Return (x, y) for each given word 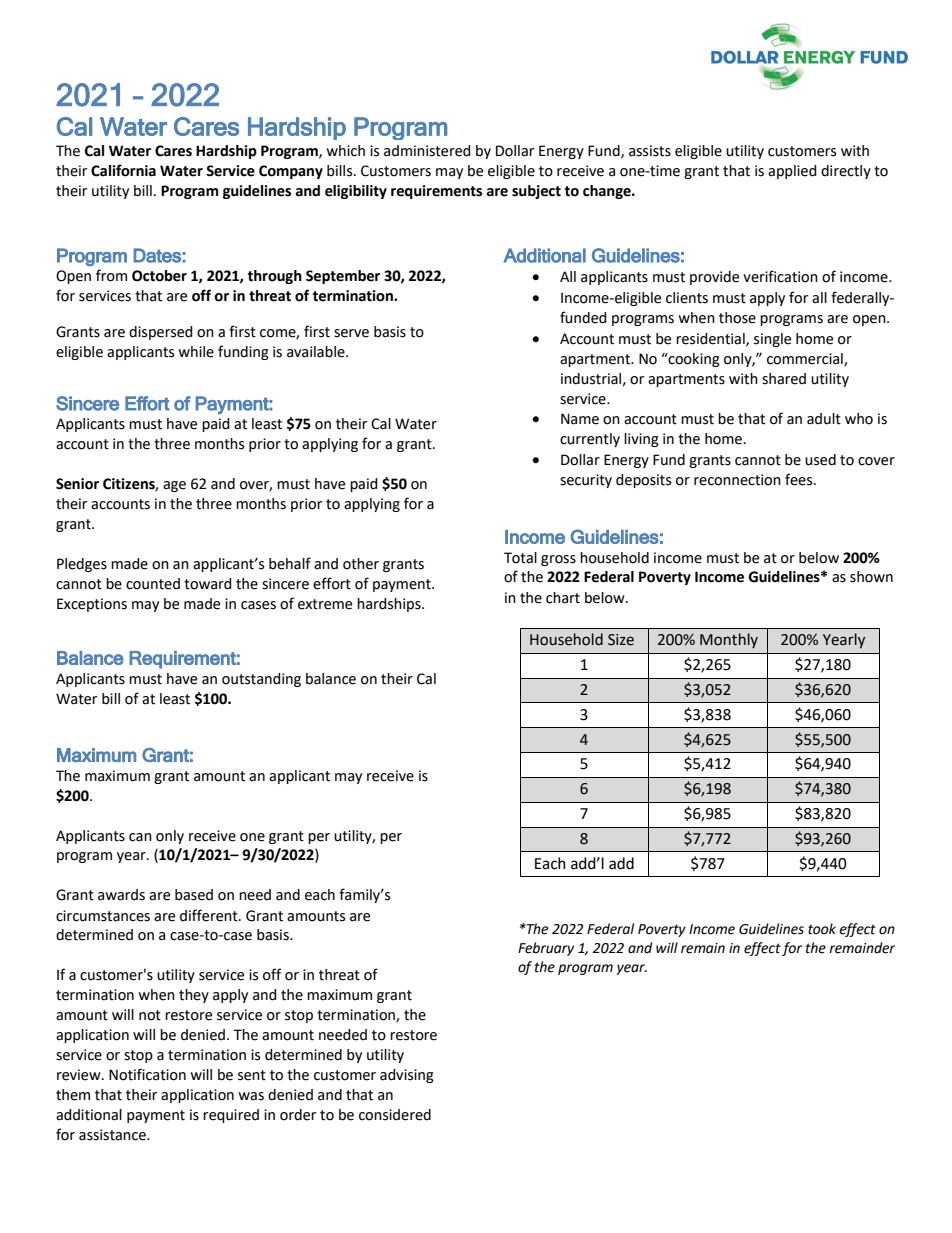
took (822, 929)
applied (792, 172)
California (123, 170)
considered (395, 1115)
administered (427, 151)
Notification (147, 1074)
